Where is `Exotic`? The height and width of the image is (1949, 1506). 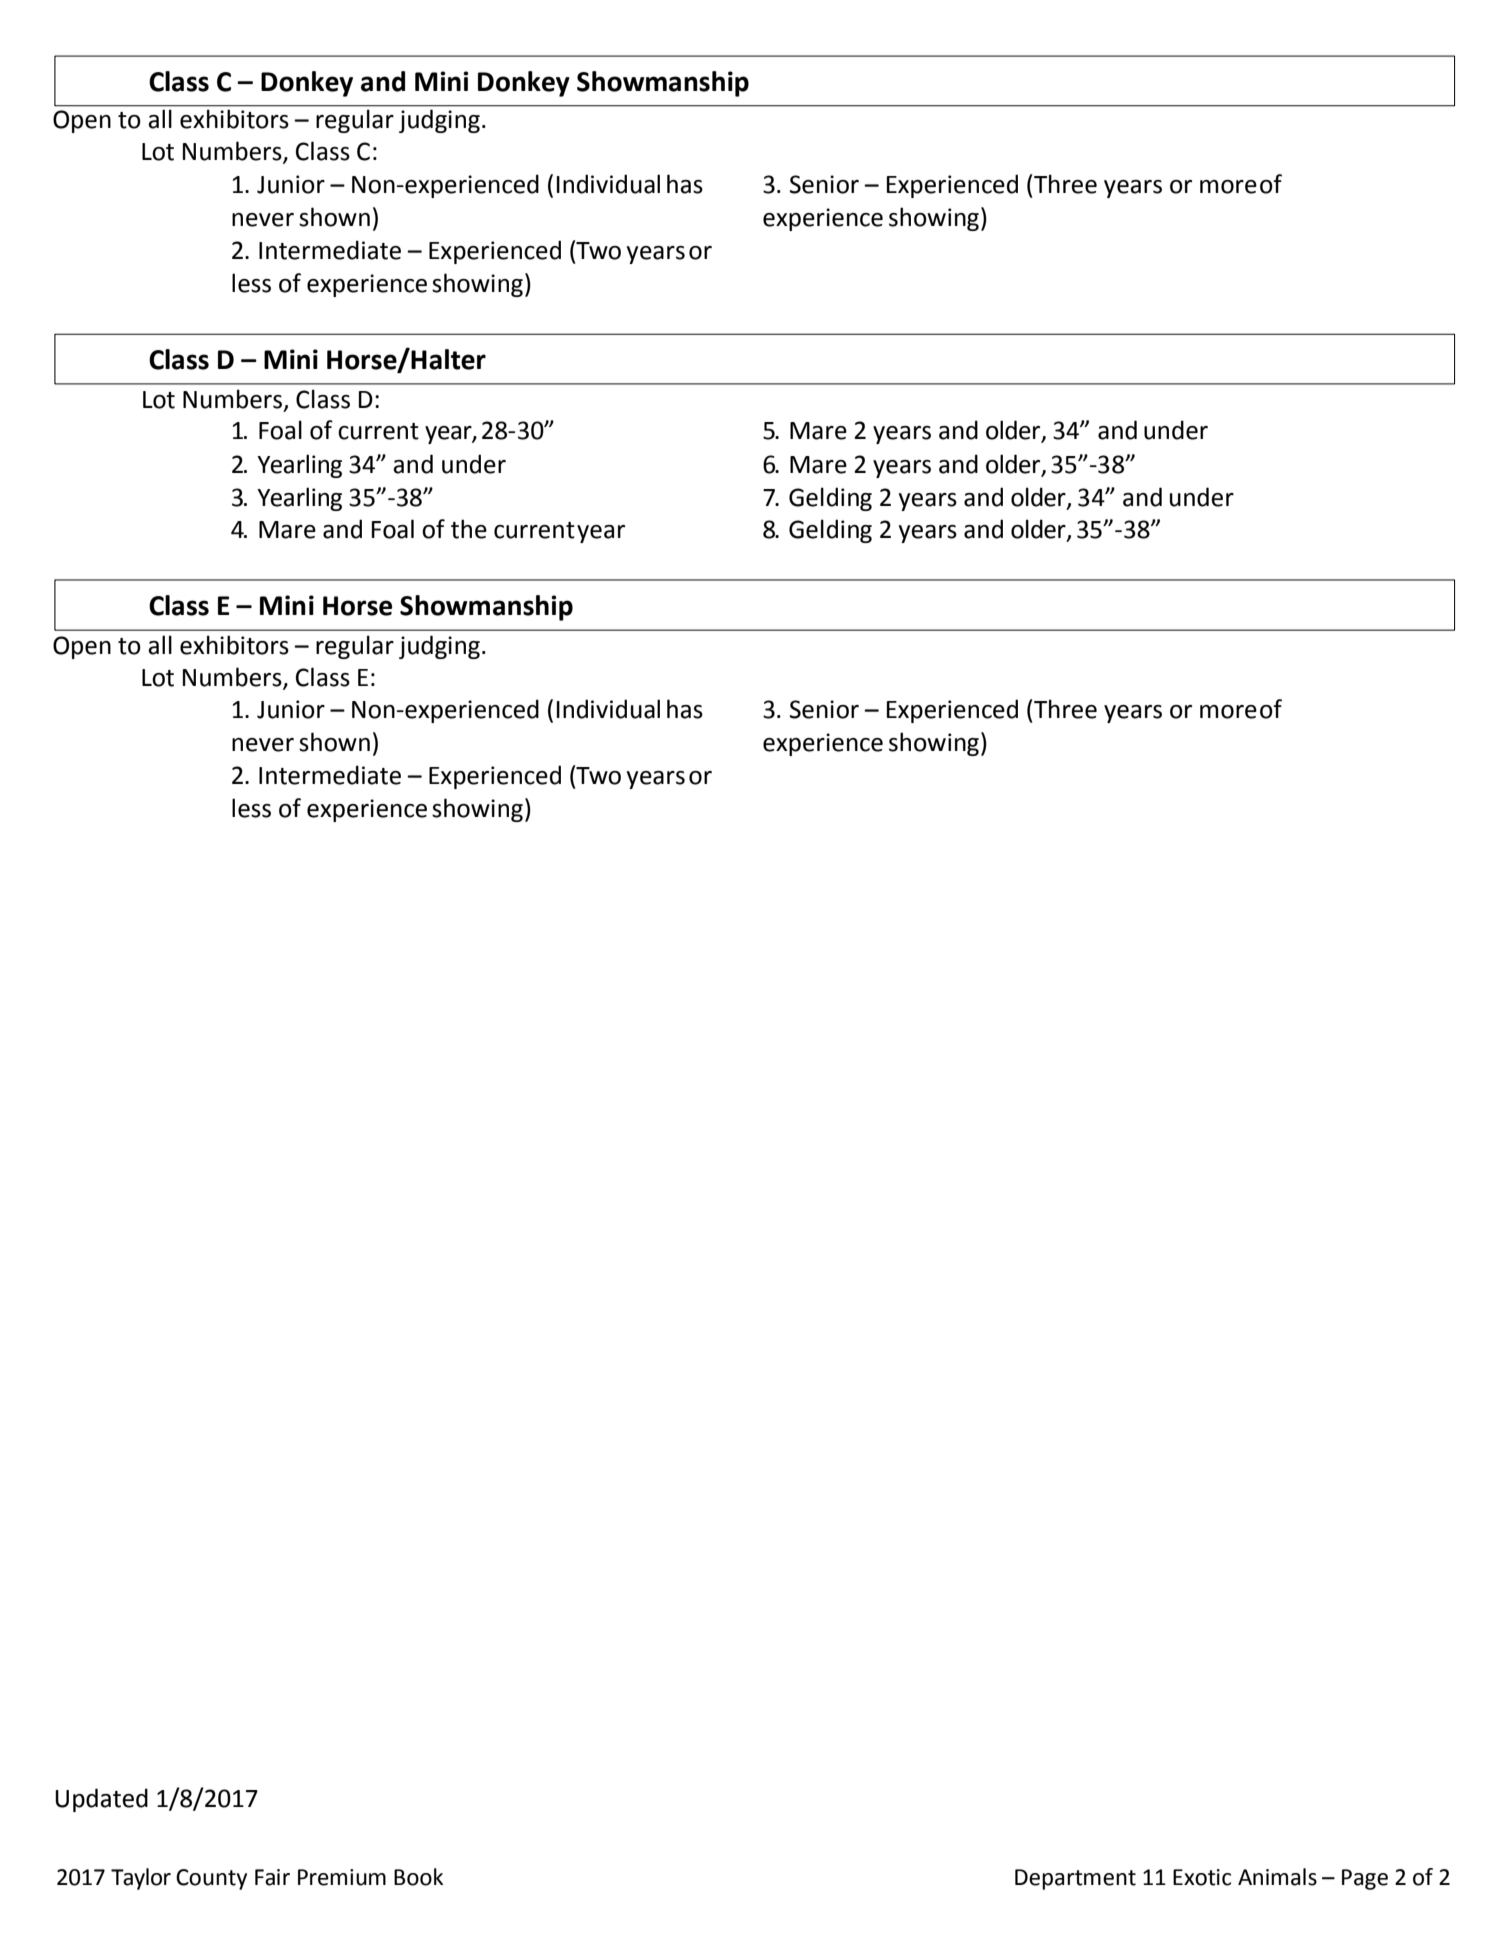
Exotic is located at coordinates (1202, 1877).
